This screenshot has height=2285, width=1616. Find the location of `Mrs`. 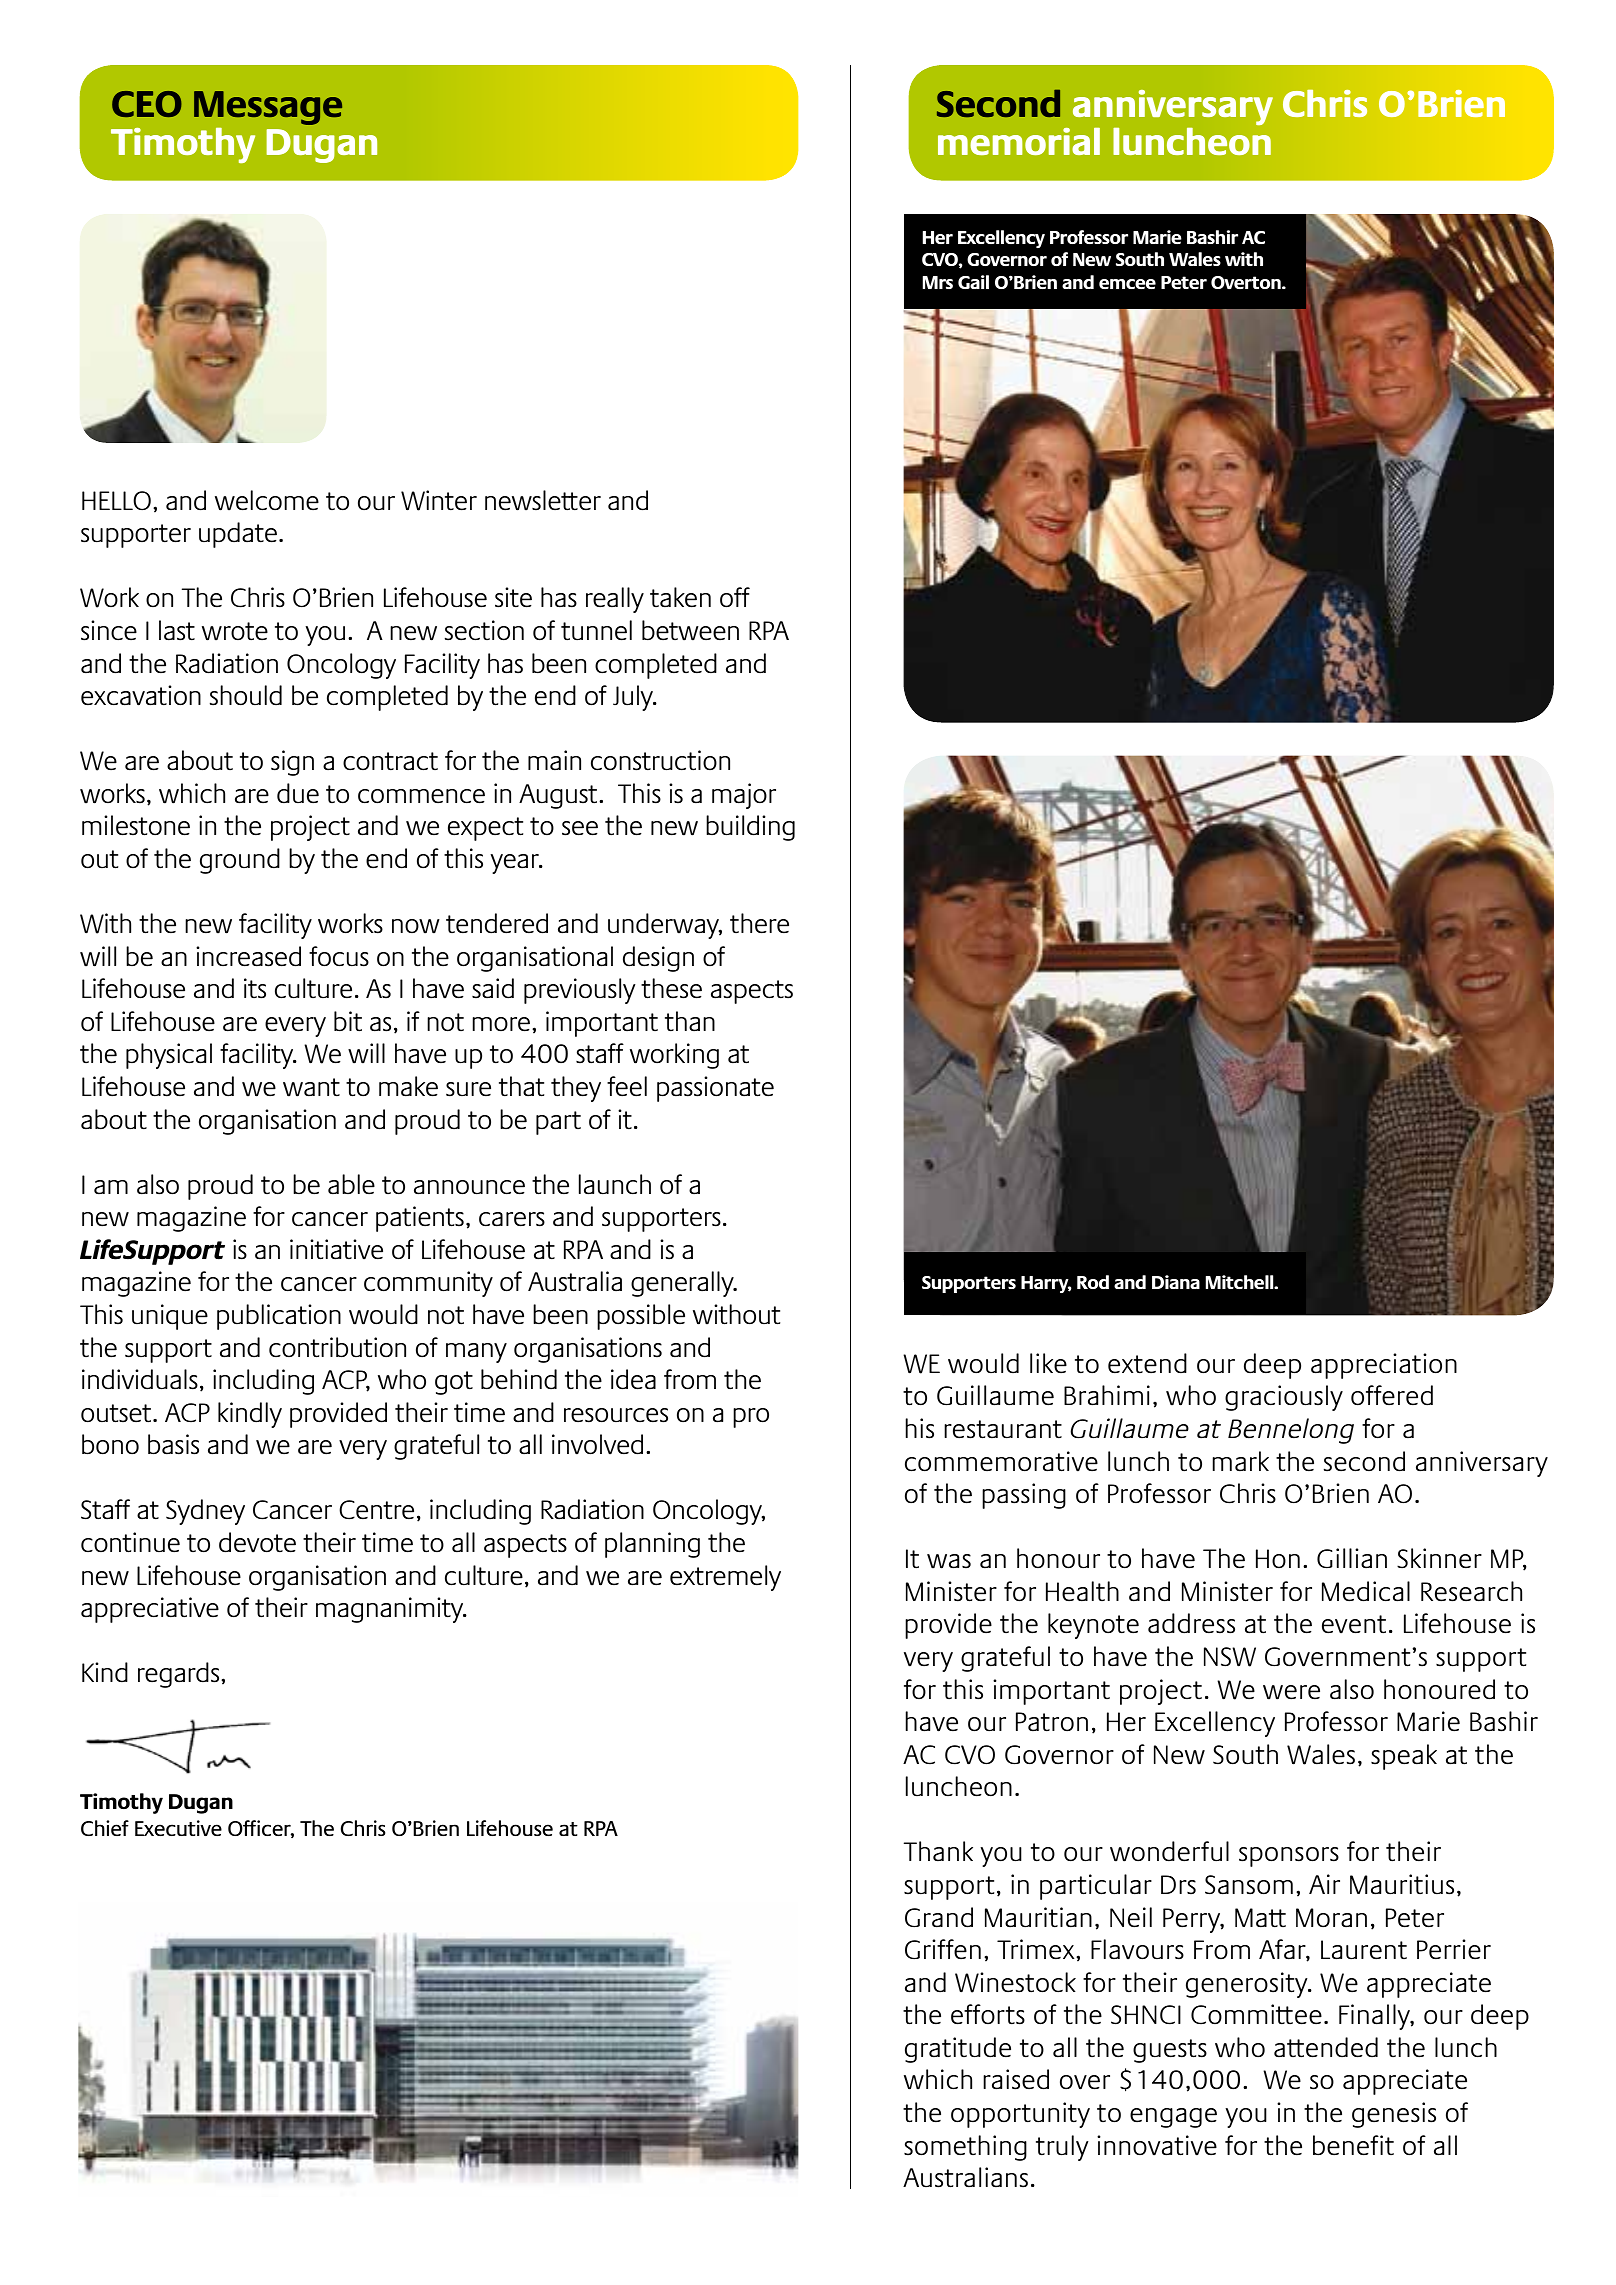

Mrs is located at coordinates (938, 282).
